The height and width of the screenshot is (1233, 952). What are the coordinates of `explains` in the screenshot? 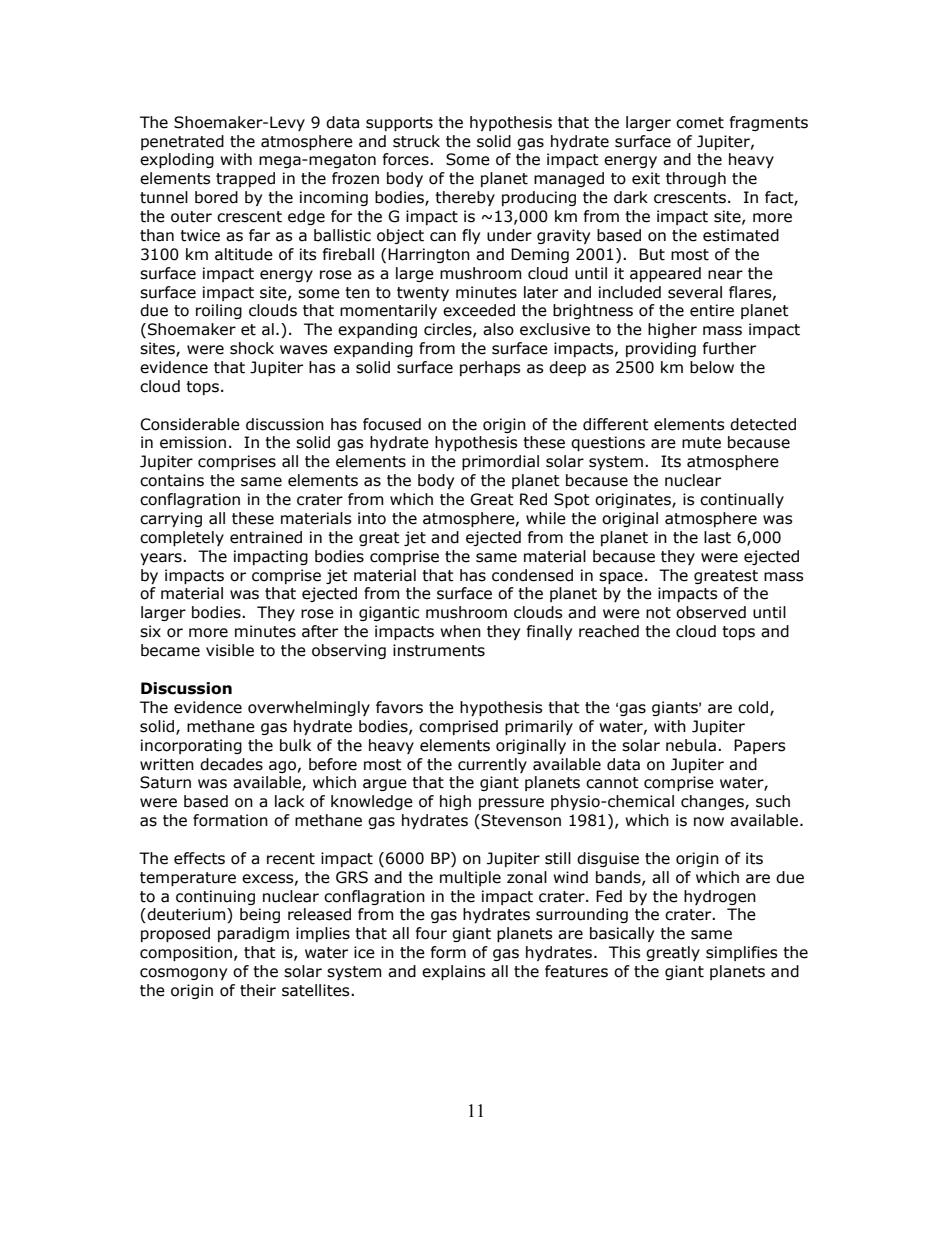 It's located at (454, 972).
